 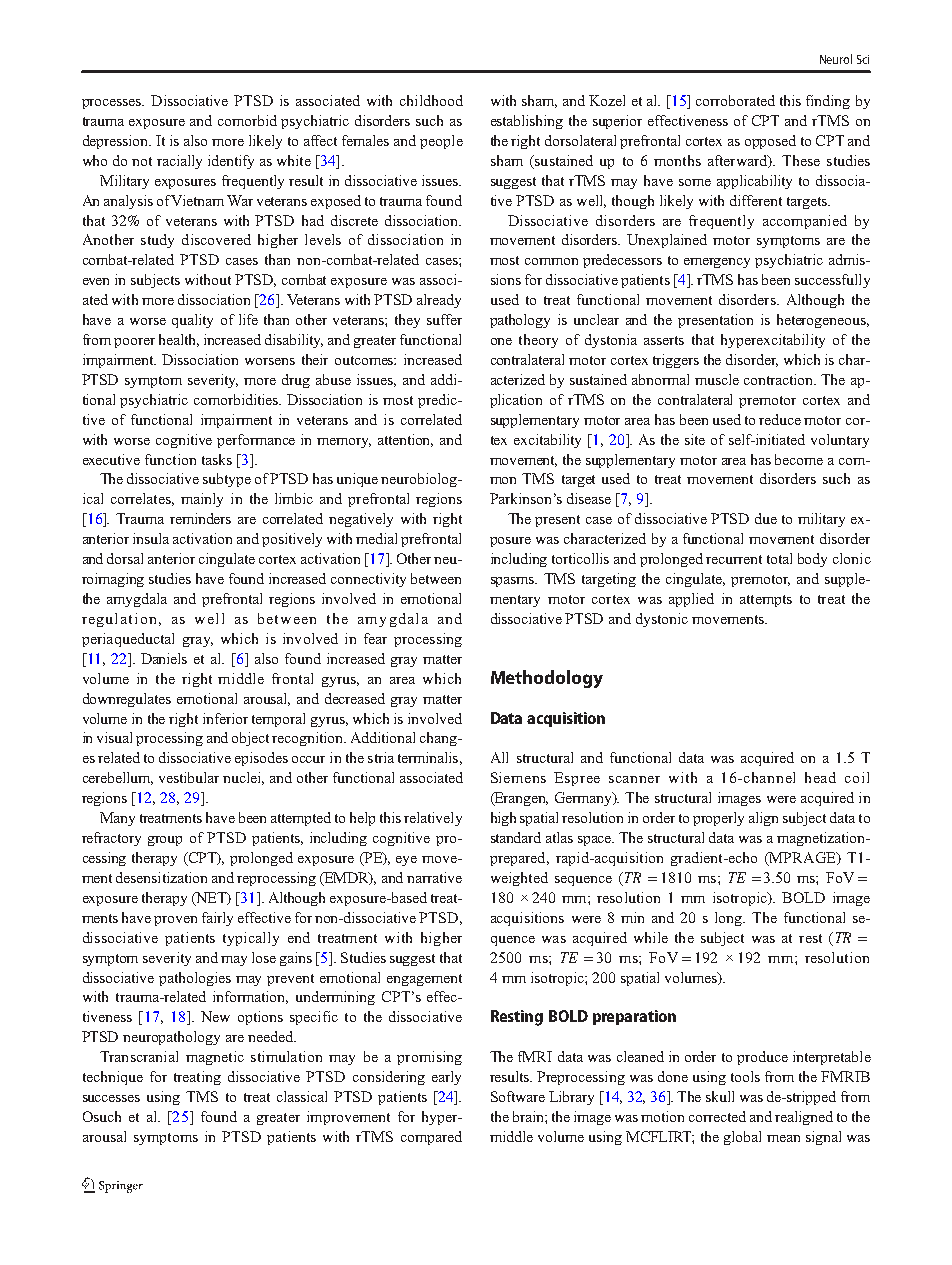 I want to click on connectivity, so click(x=368, y=580).
